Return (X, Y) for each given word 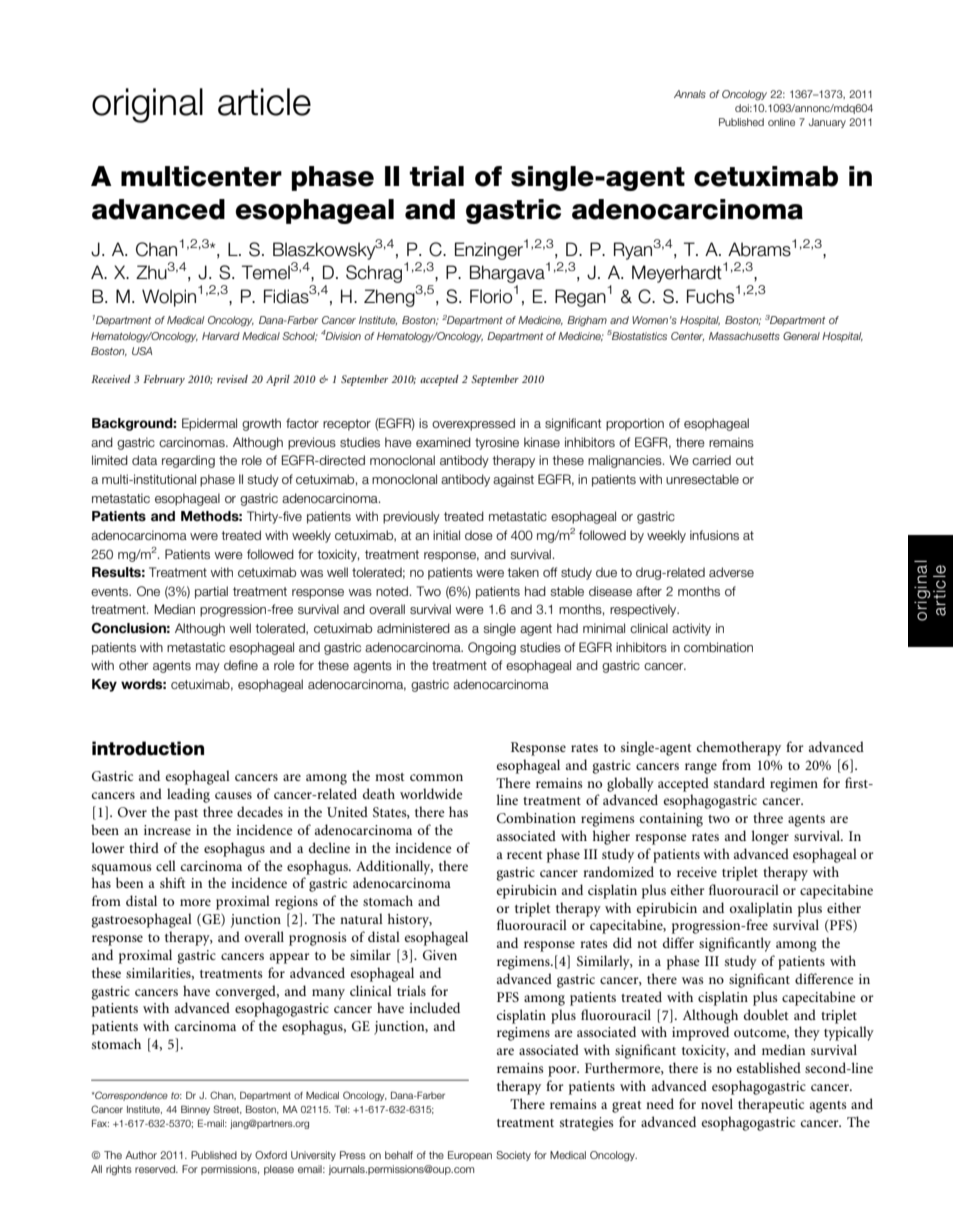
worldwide (431, 793)
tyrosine (497, 443)
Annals (690, 94)
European (470, 1156)
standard (739, 782)
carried (711, 460)
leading (188, 795)
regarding (188, 461)
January (827, 123)
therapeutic (771, 1105)
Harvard (221, 336)
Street (227, 1109)
